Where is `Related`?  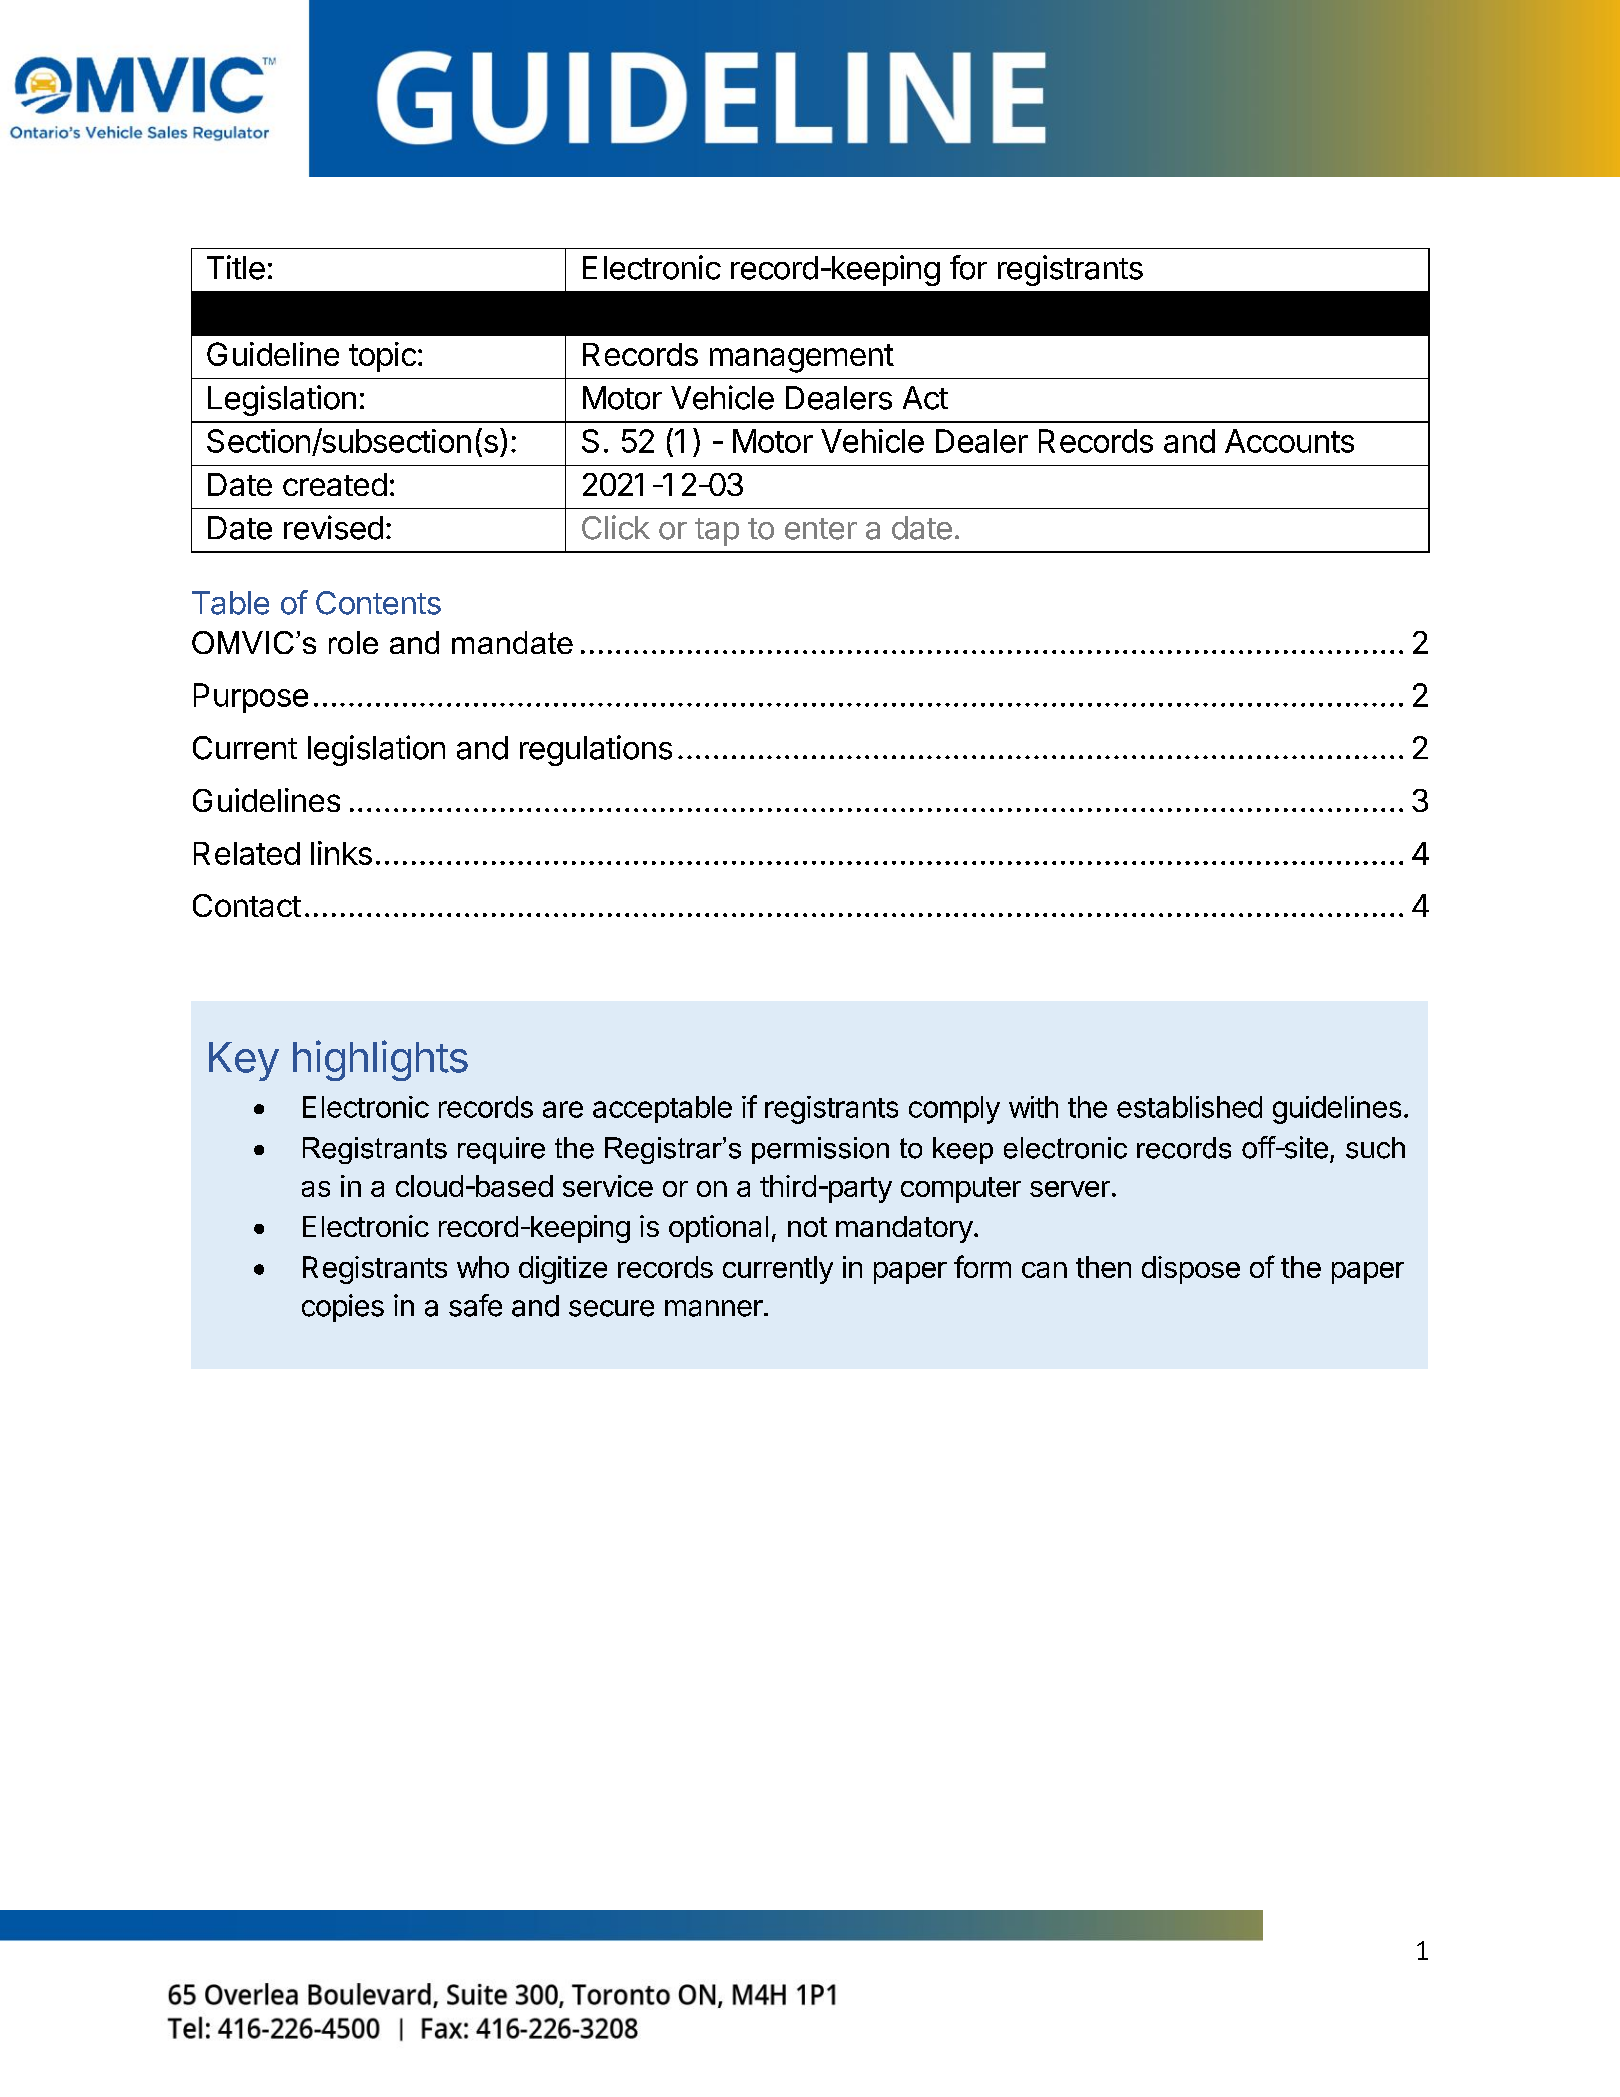
Related is located at coordinates (247, 853).
